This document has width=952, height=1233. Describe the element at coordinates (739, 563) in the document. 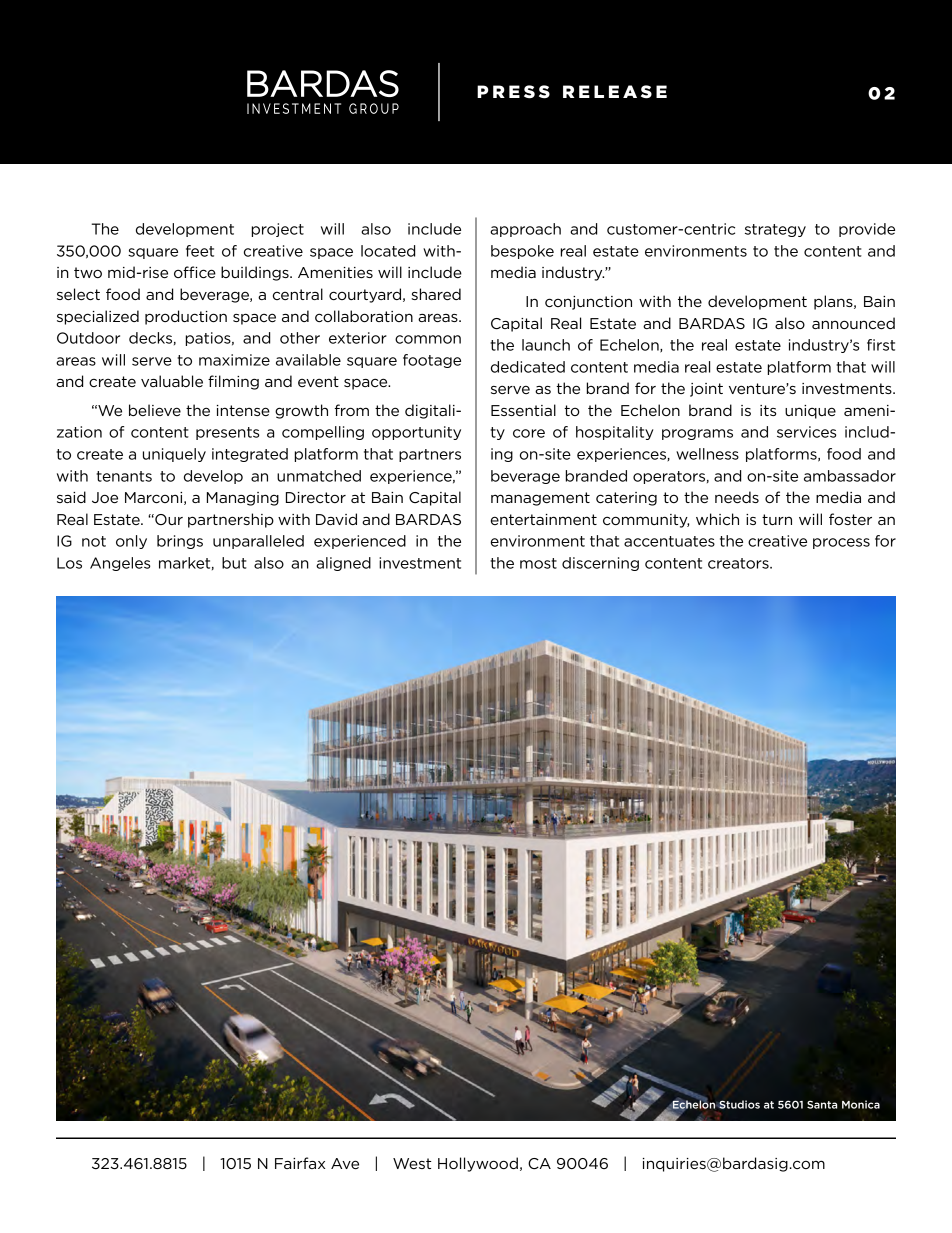

I see `creators` at that location.
